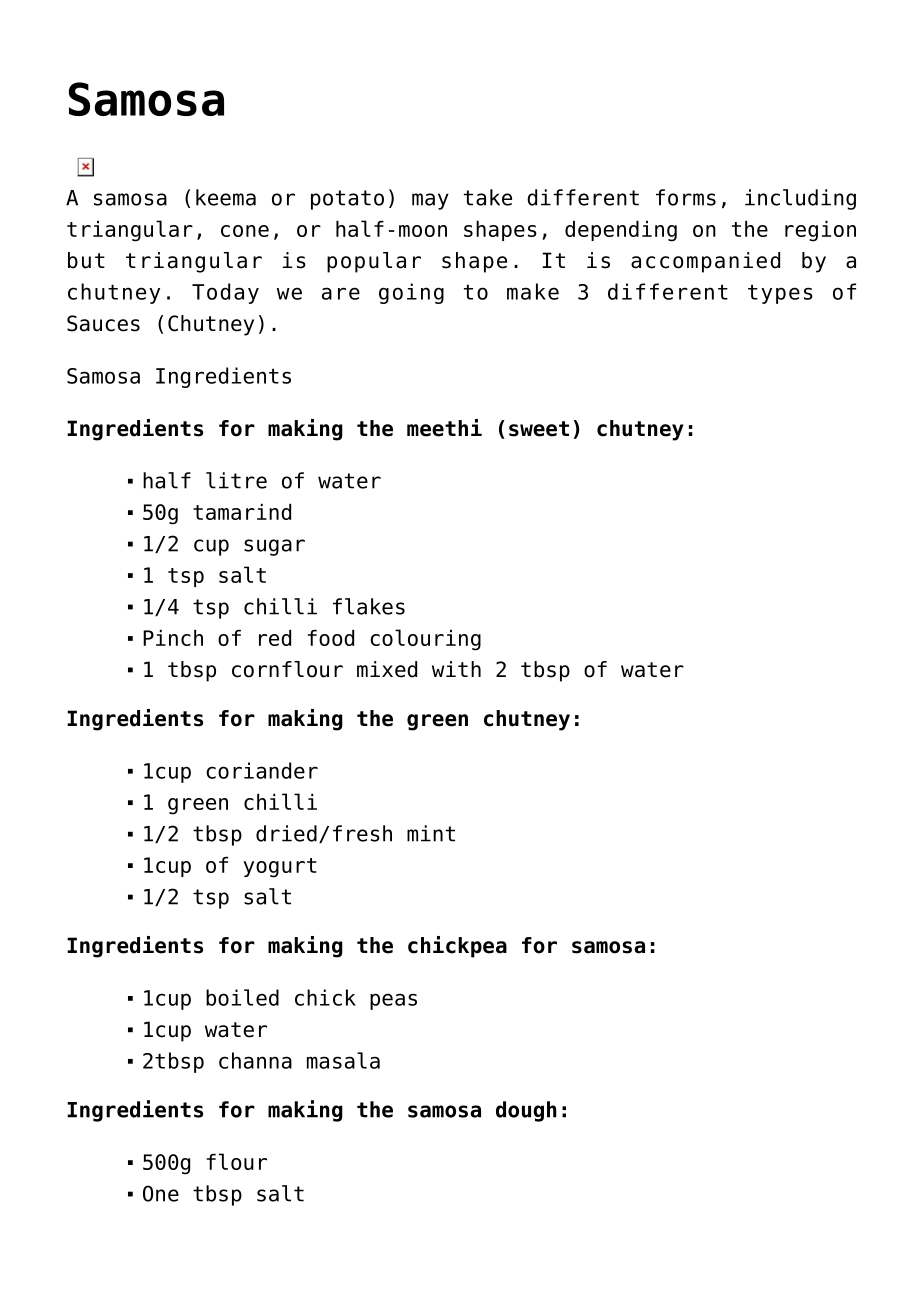 The width and height of the document is (924, 1308). I want to click on boiled, so click(242, 997).
